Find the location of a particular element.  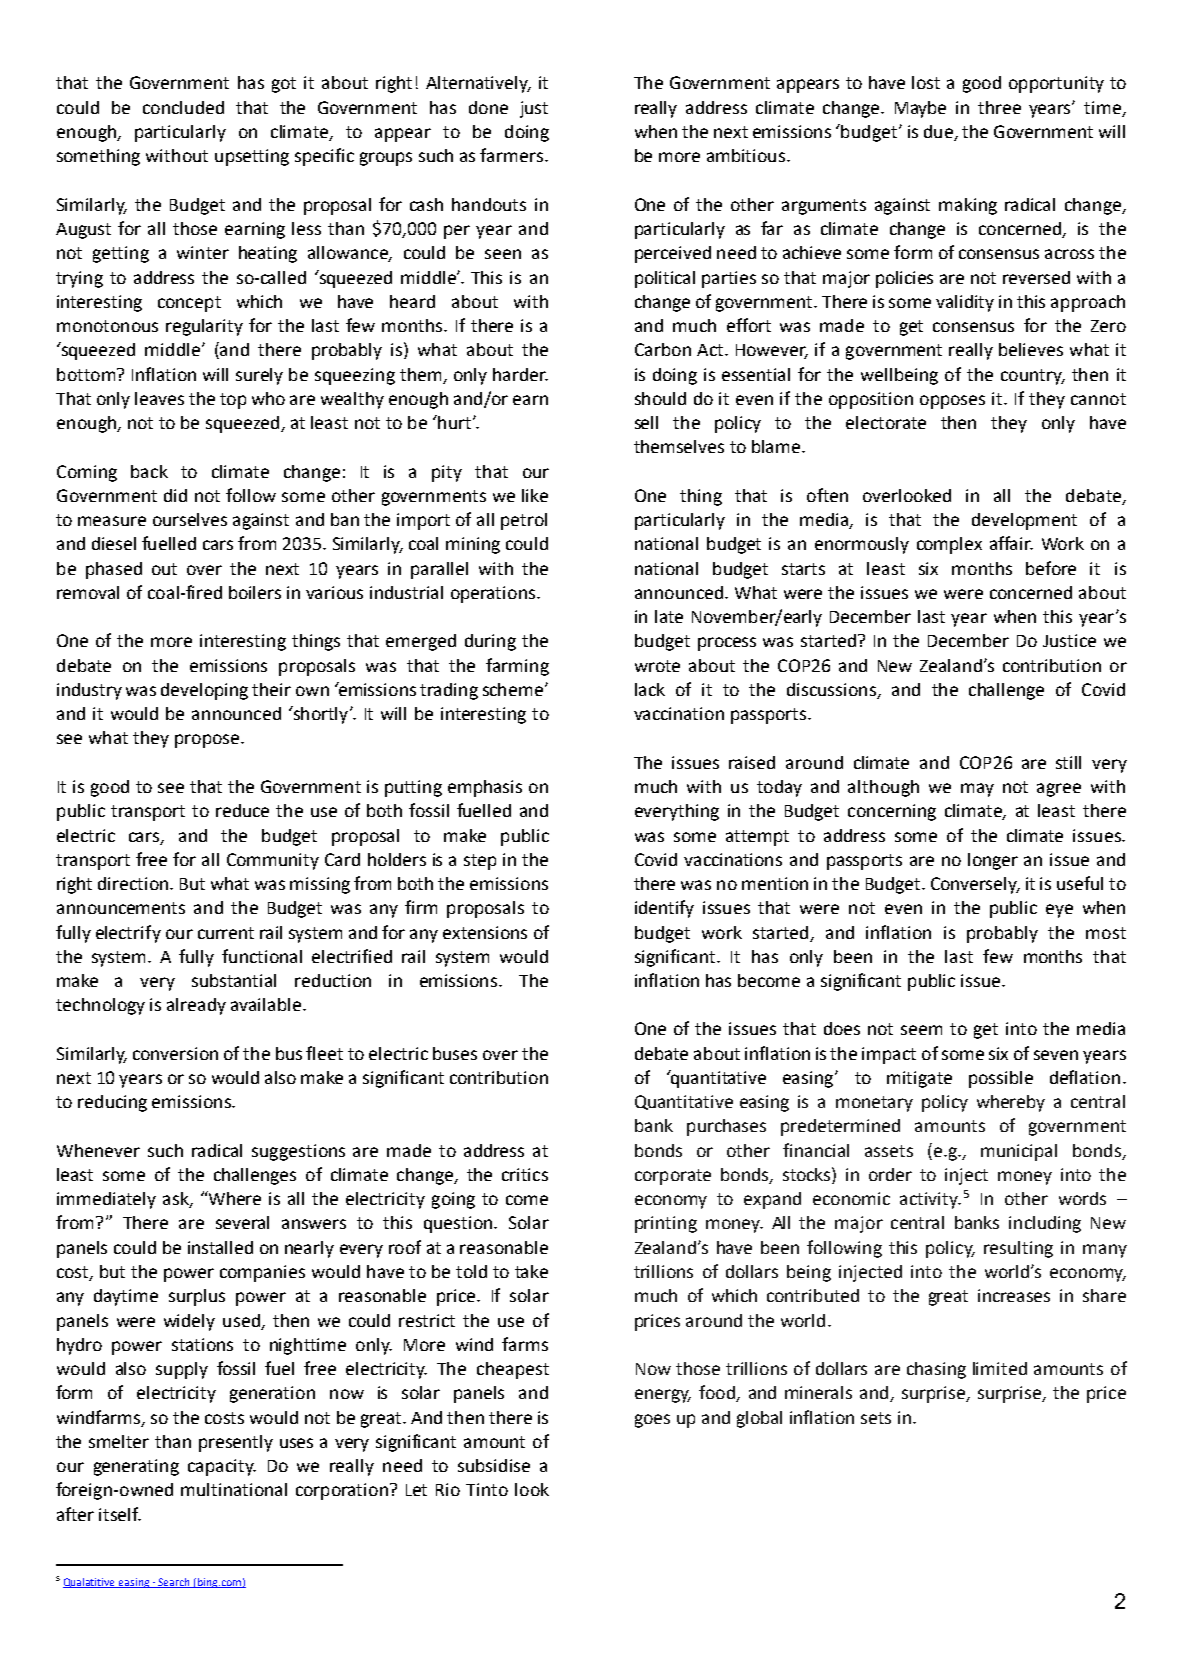

concluded is located at coordinates (183, 107).
